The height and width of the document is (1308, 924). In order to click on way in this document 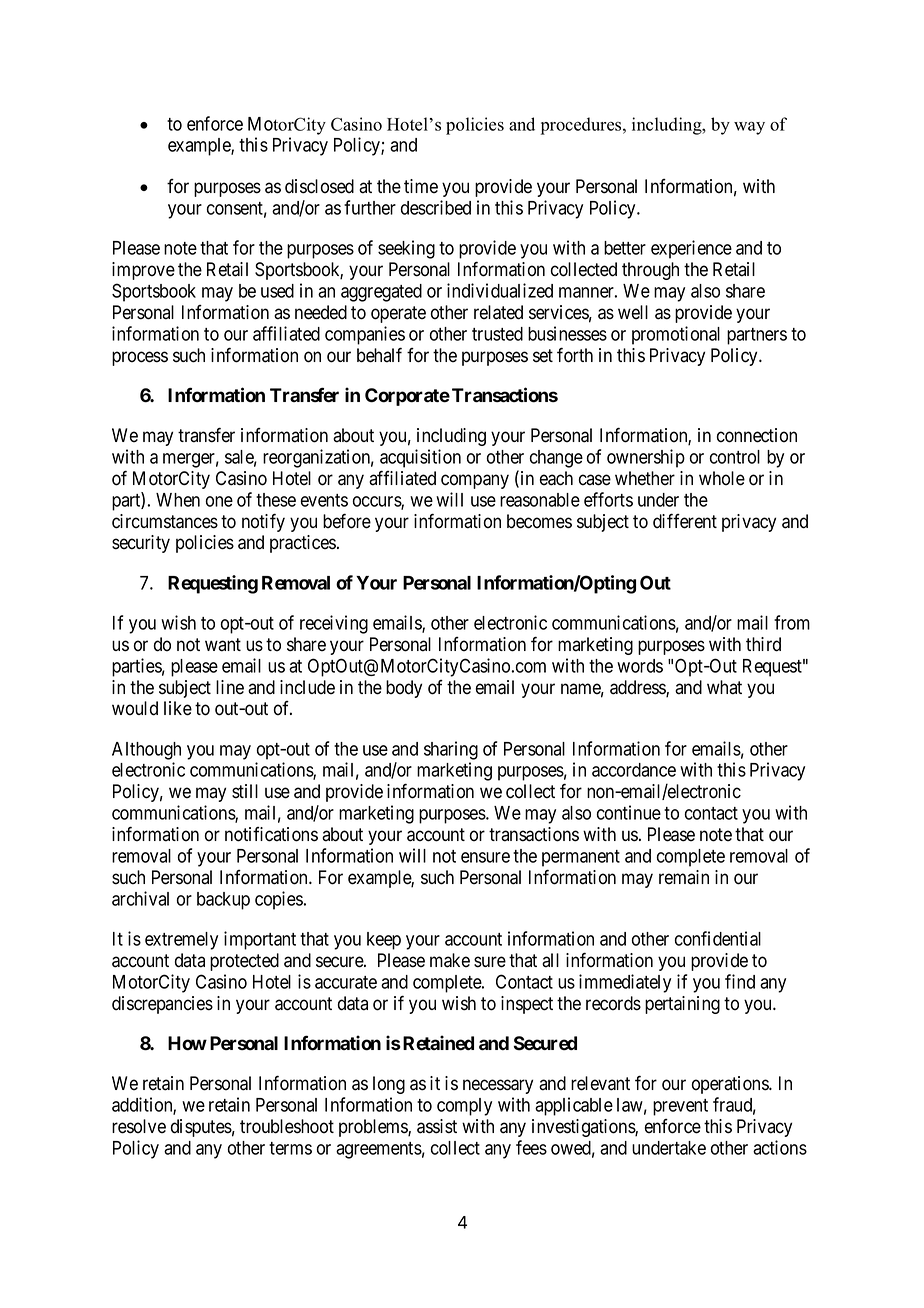, I will do `click(749, 128)`.
